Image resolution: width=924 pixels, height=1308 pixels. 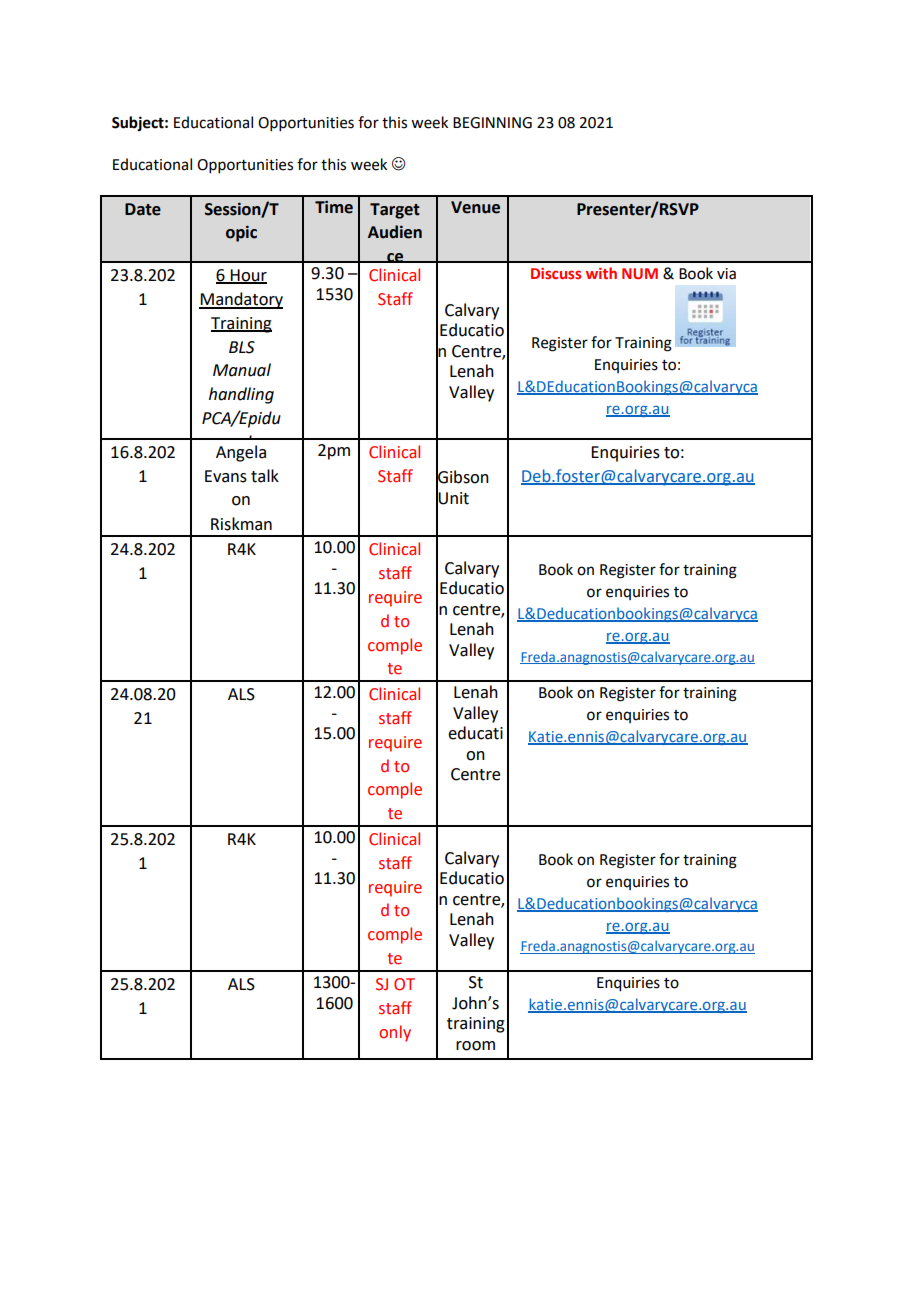 I want to click on BEGINNING, so click(x=492, y=123).
